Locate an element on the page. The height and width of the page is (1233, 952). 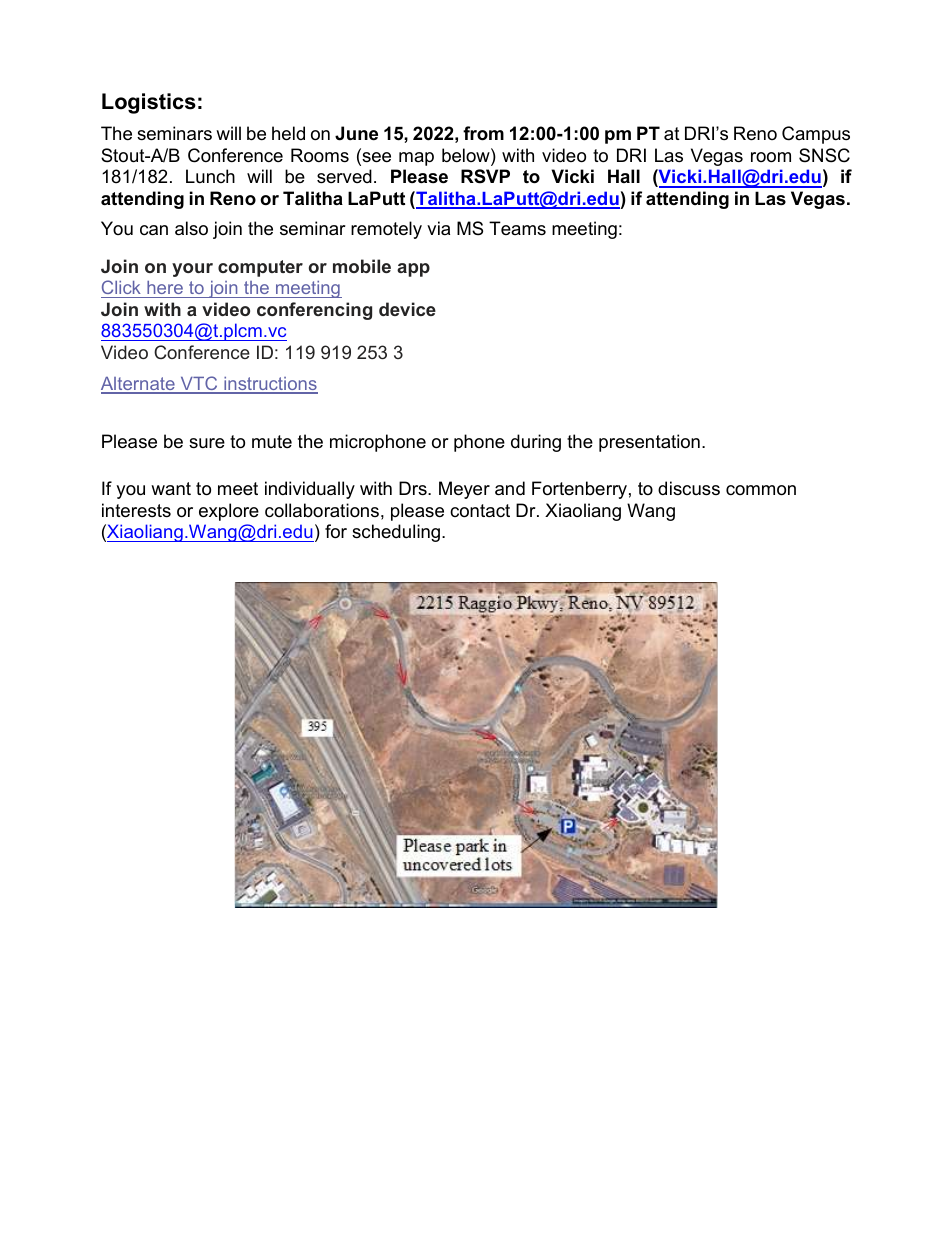
VTC is located at coordinates (199, 384).
